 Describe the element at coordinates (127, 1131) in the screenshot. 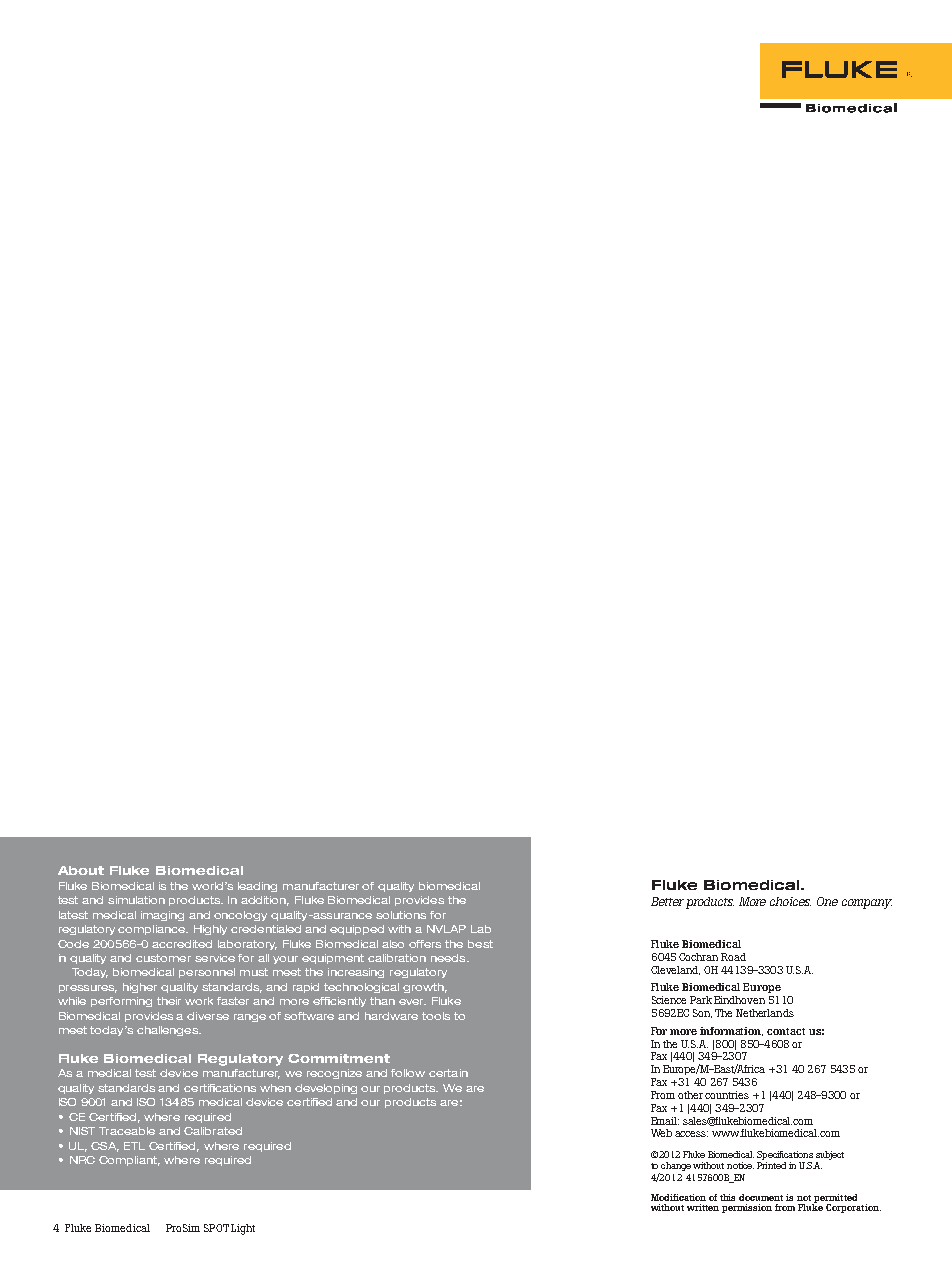

I see `Traceable` at that location.
